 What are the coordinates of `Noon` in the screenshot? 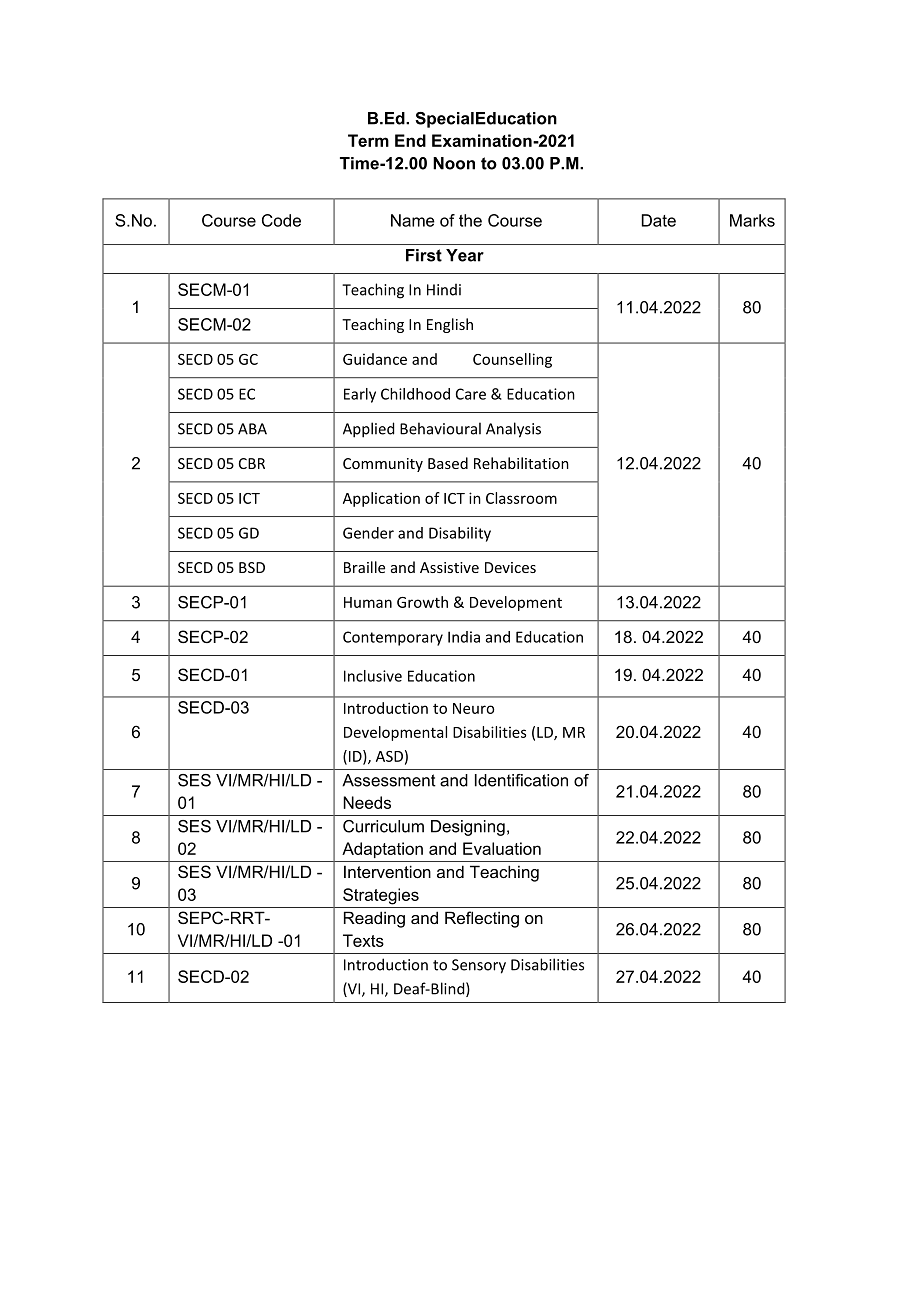 It's located at (454, 163).
